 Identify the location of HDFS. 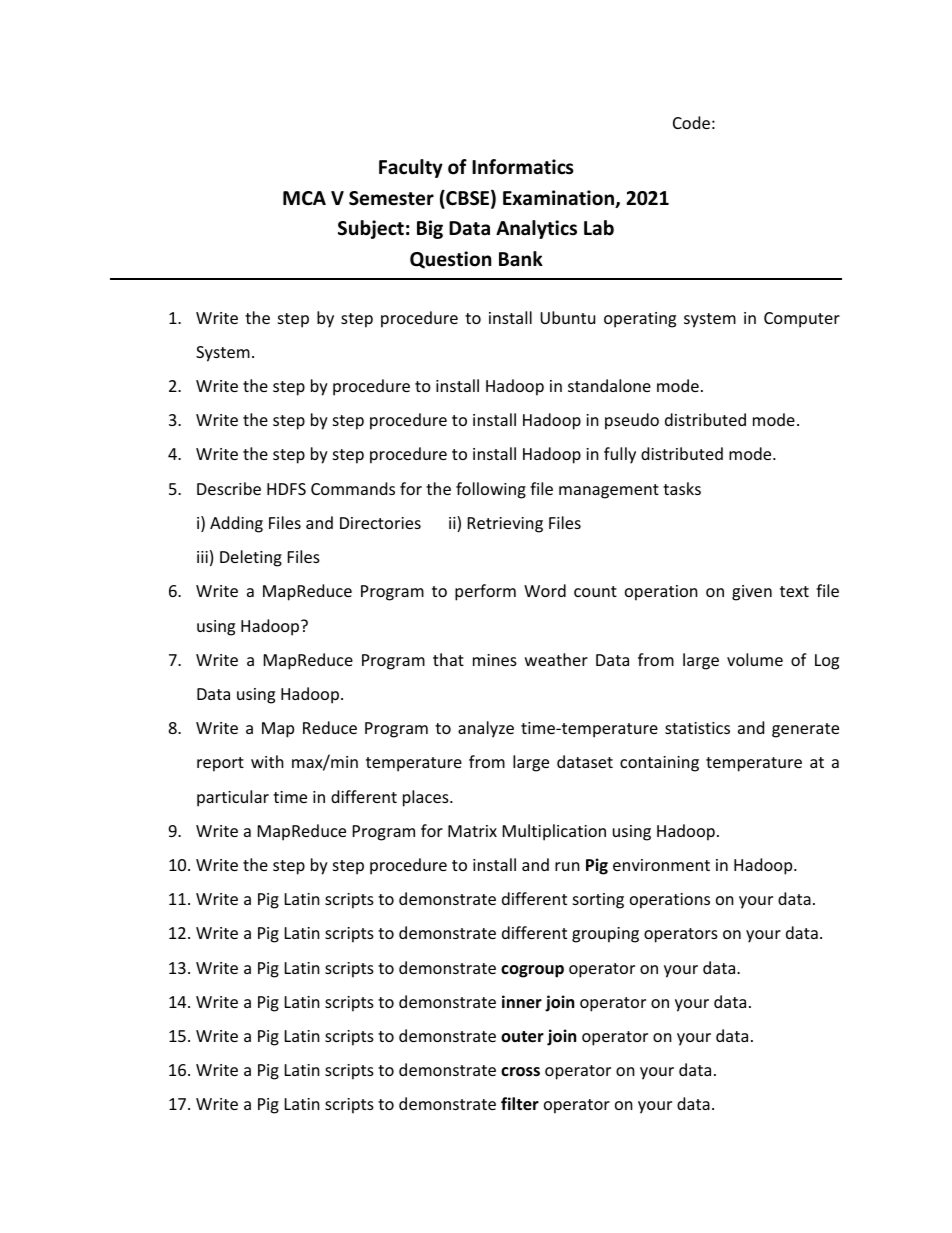
(286, 489).
